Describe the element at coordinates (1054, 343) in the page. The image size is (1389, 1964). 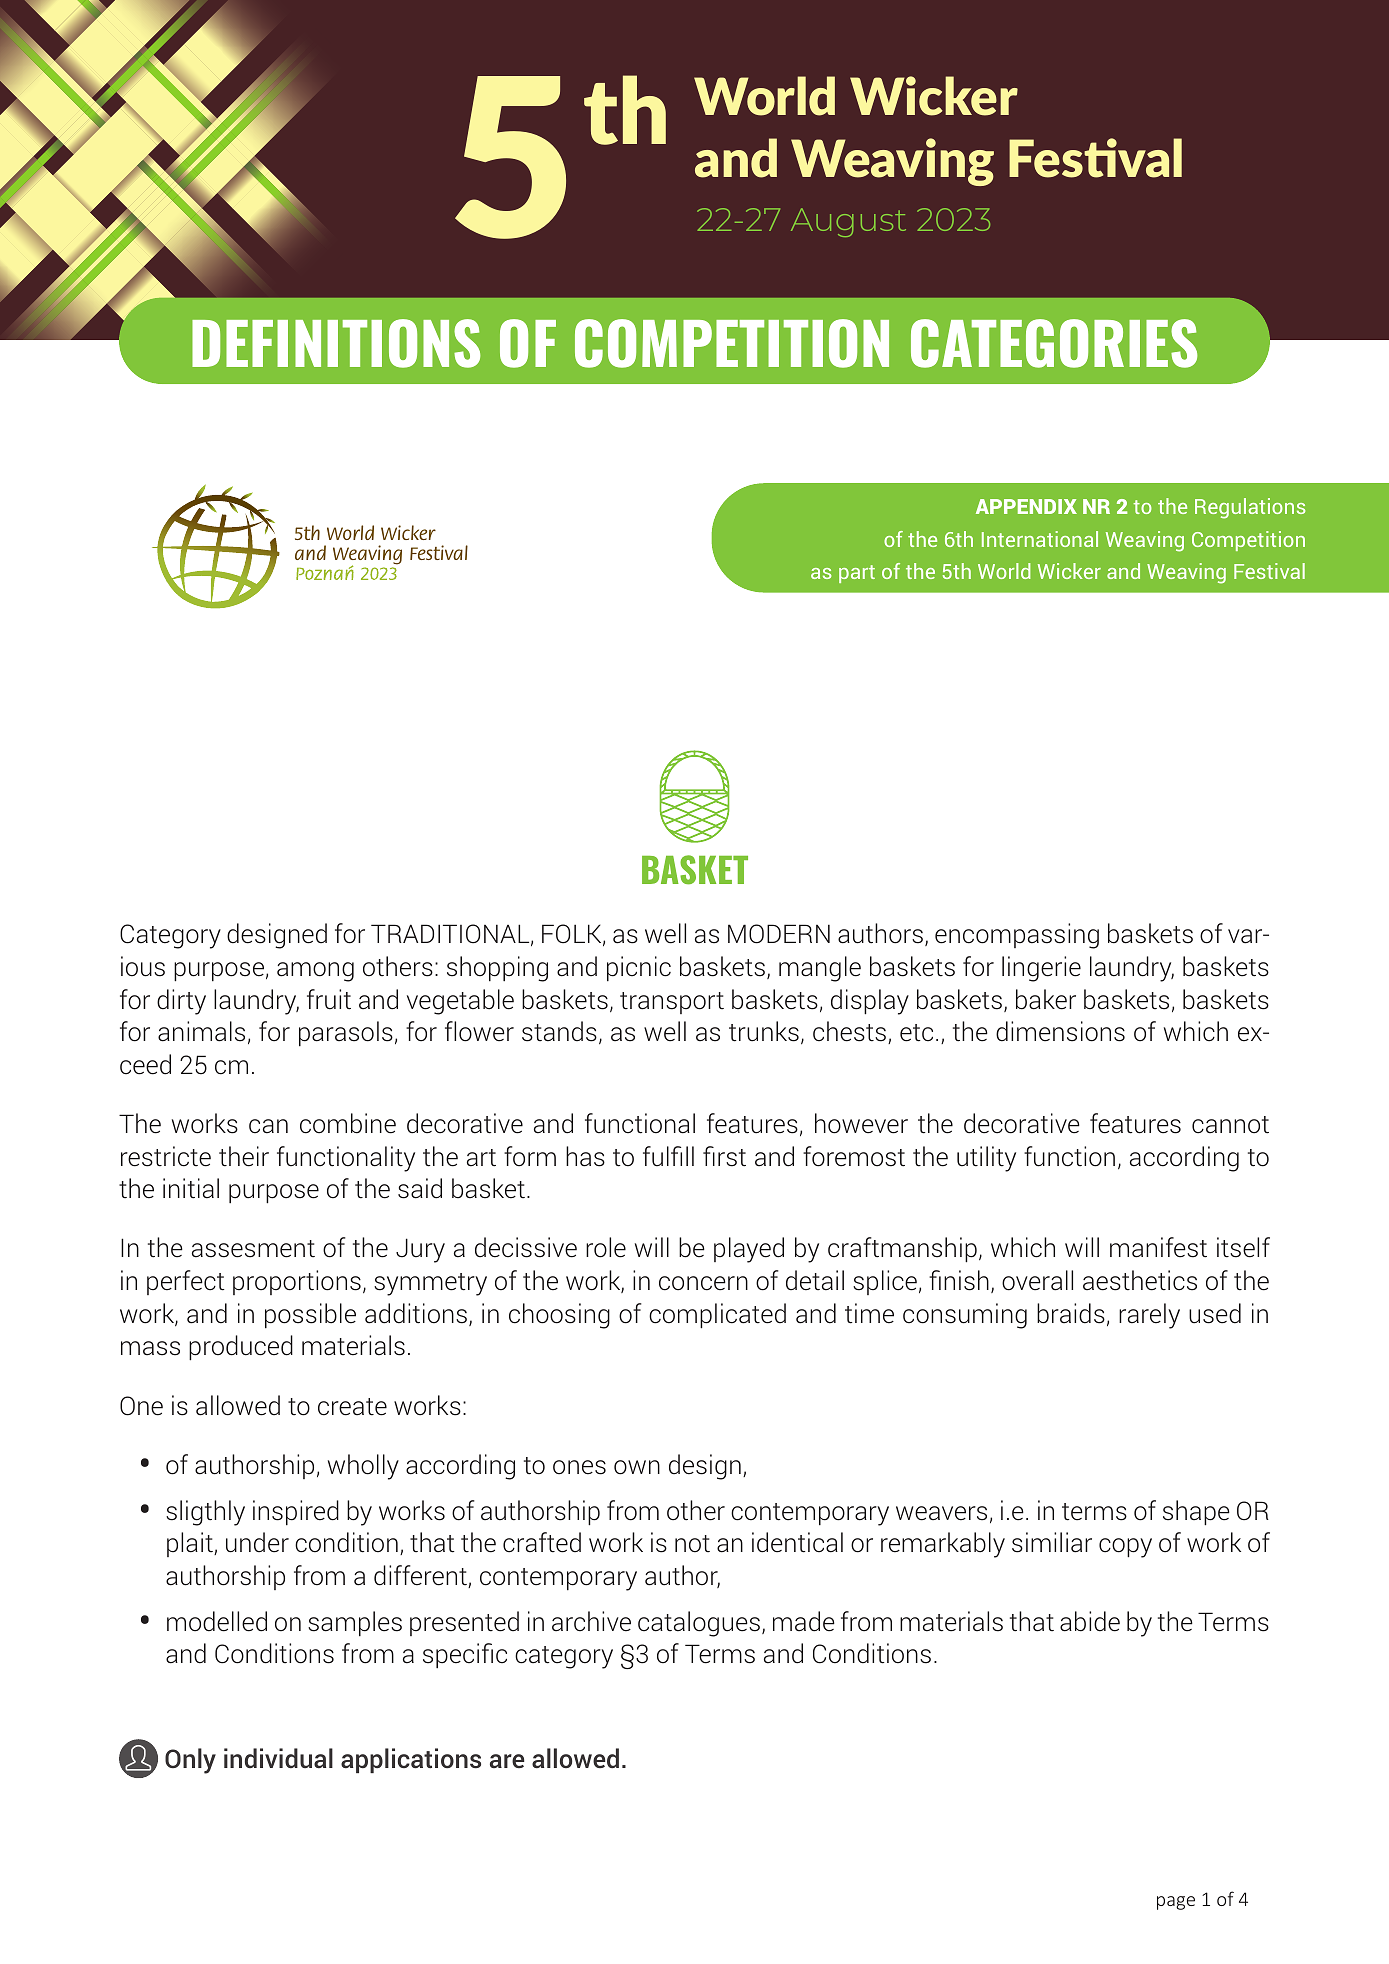
I see `CATEGORIES` at that location.
